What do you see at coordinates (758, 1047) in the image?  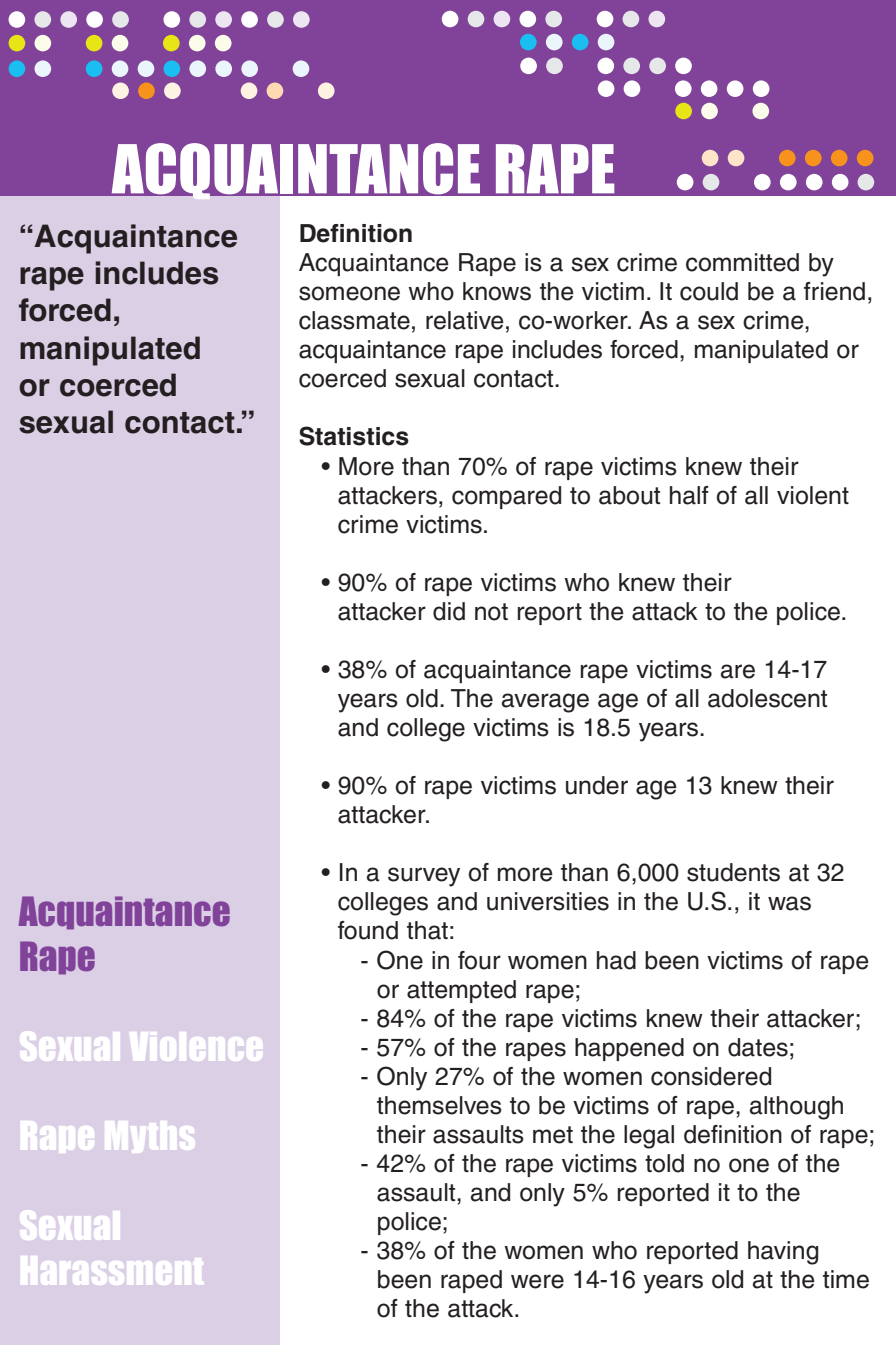 I see `dates` at bounding box center [758, 1047].
